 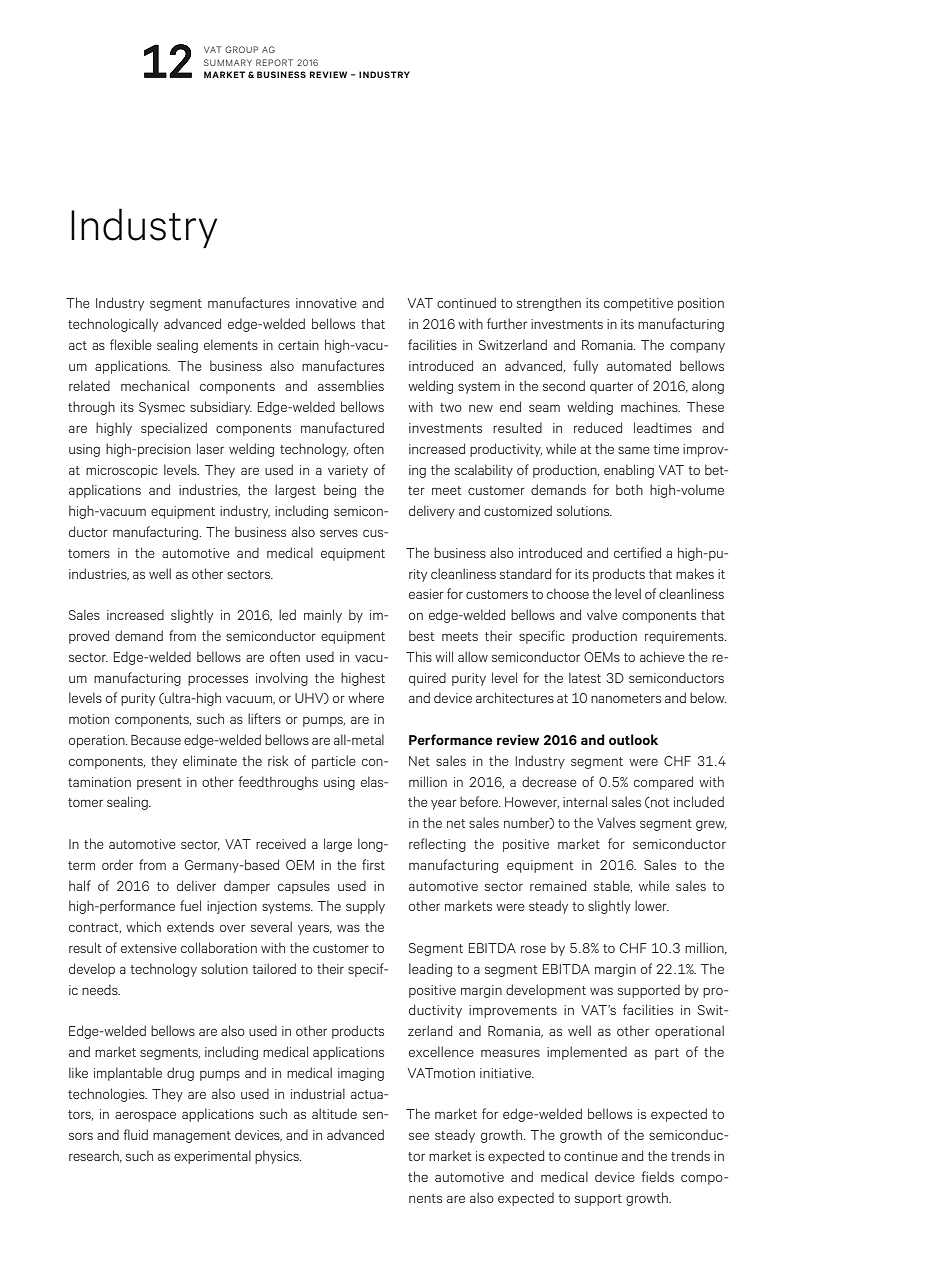 What do you see at coordinates (373, 864) in the screenshot?
I see `first` at bounding box center [373, 864].
